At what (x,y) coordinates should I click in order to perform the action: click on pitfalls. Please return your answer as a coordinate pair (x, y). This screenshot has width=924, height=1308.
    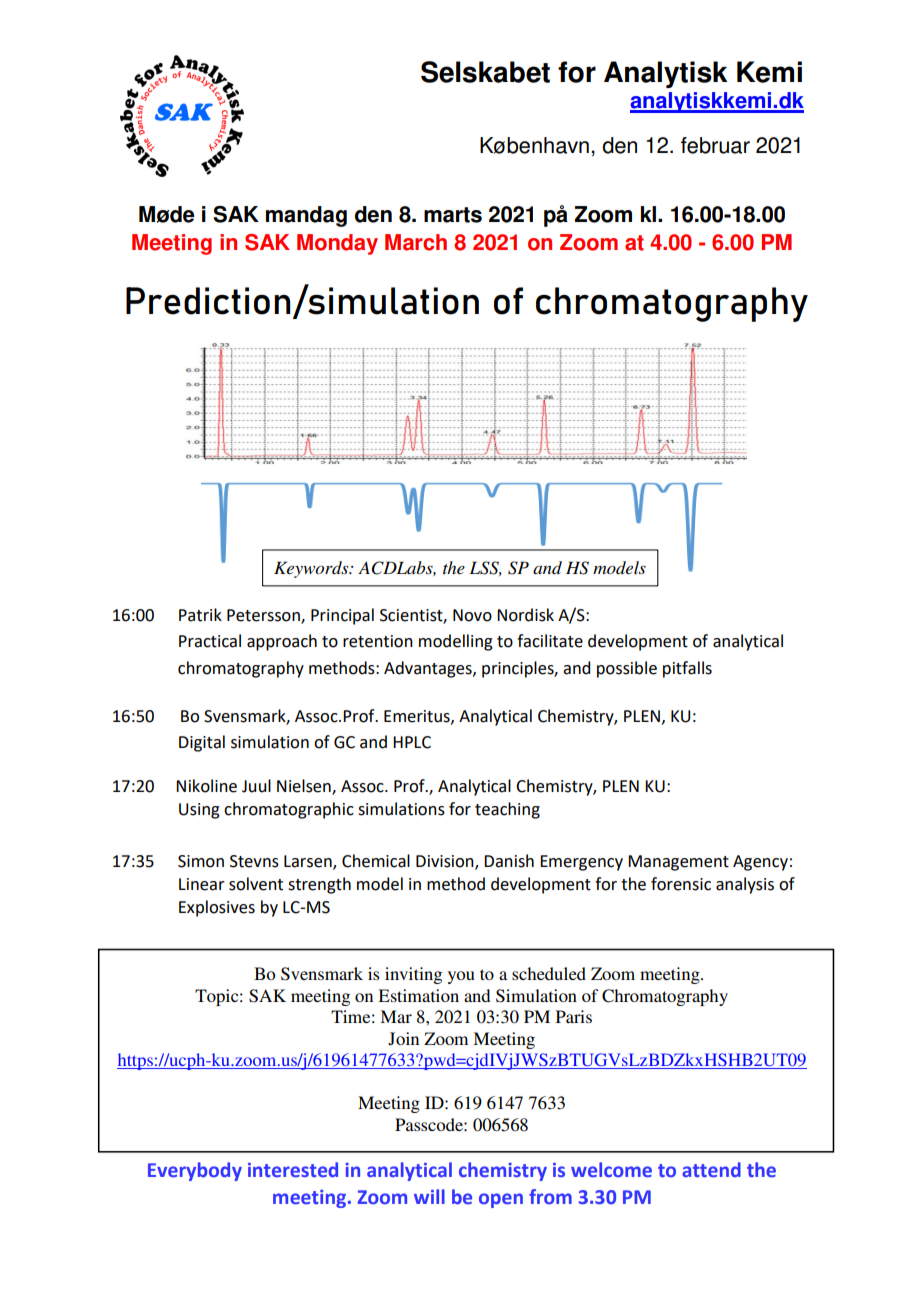
    Looking at the image, I should click on (687, 669).
